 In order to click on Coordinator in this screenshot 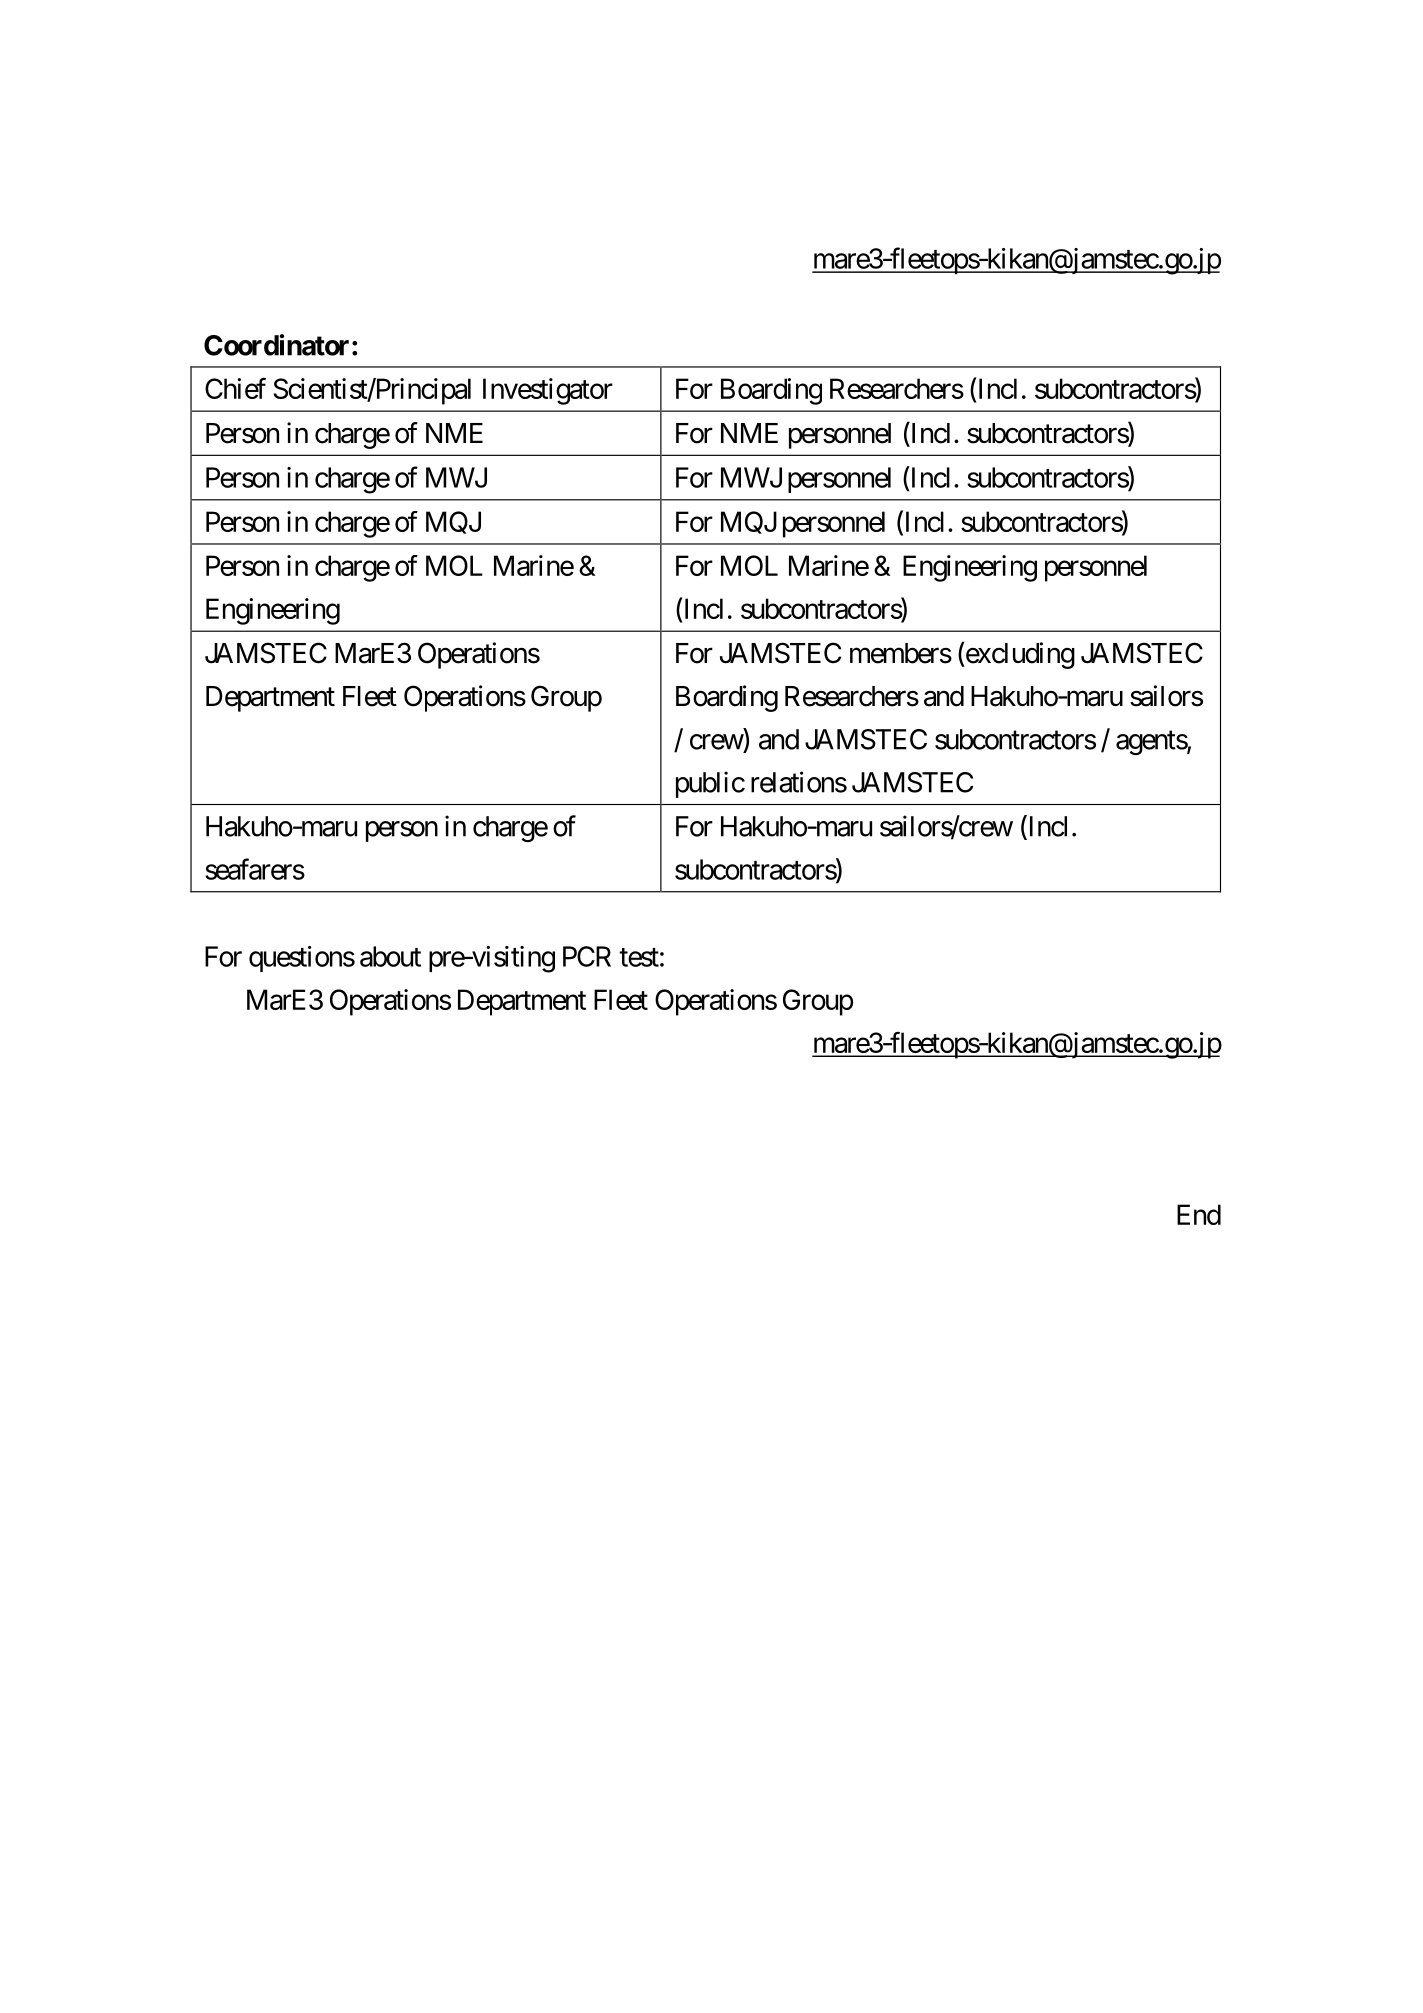, I will do `click(276, 345)`.
